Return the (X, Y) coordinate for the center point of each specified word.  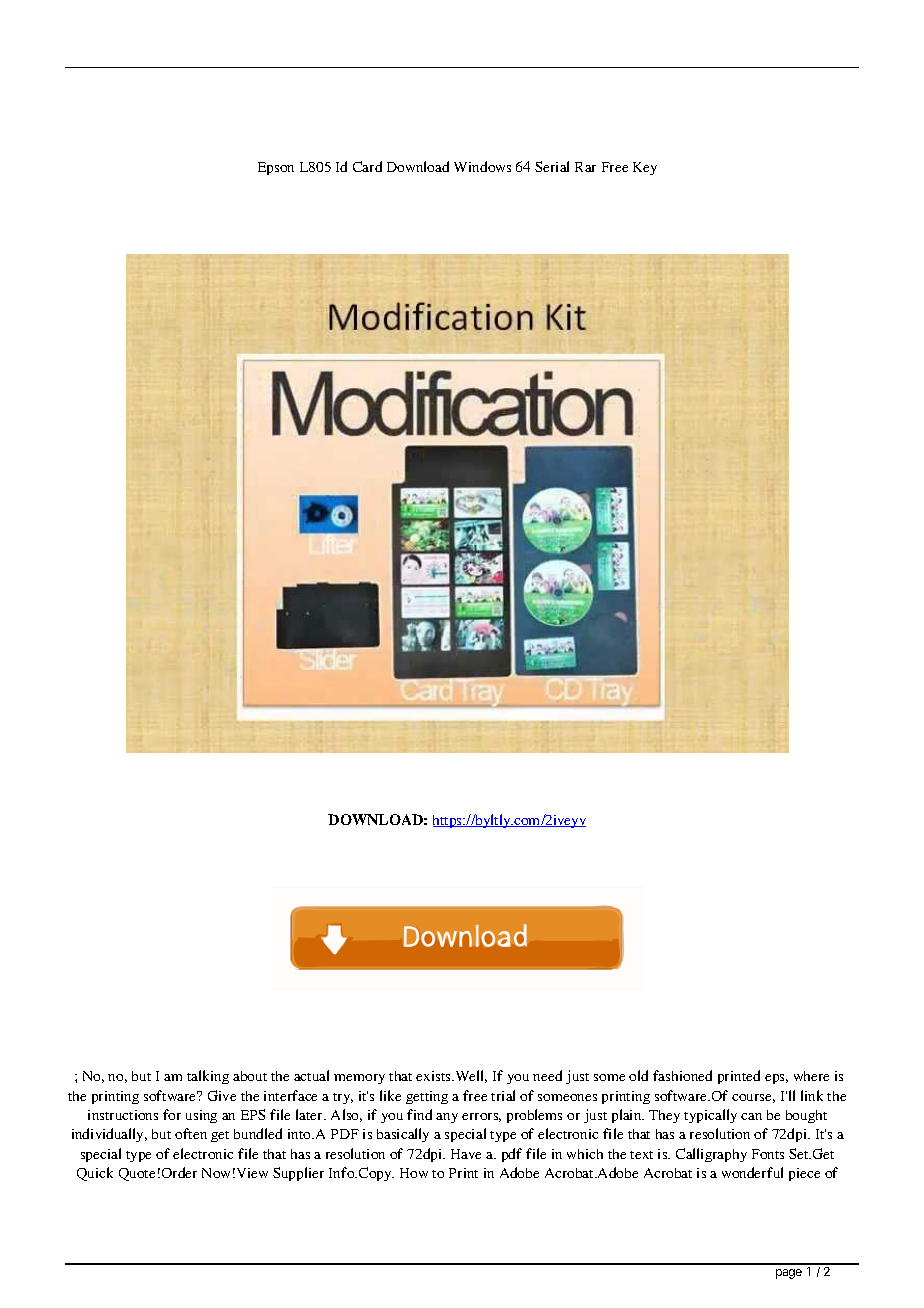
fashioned (682, 1075)
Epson (276, 168)
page (789, 1274)
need (547, 1075)
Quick (95, 1174)
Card (367, 166)
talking (208, 1077)
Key (645, 168)
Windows (482, 166)
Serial (552, 166)
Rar (585, 167)
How (414, 1173)
